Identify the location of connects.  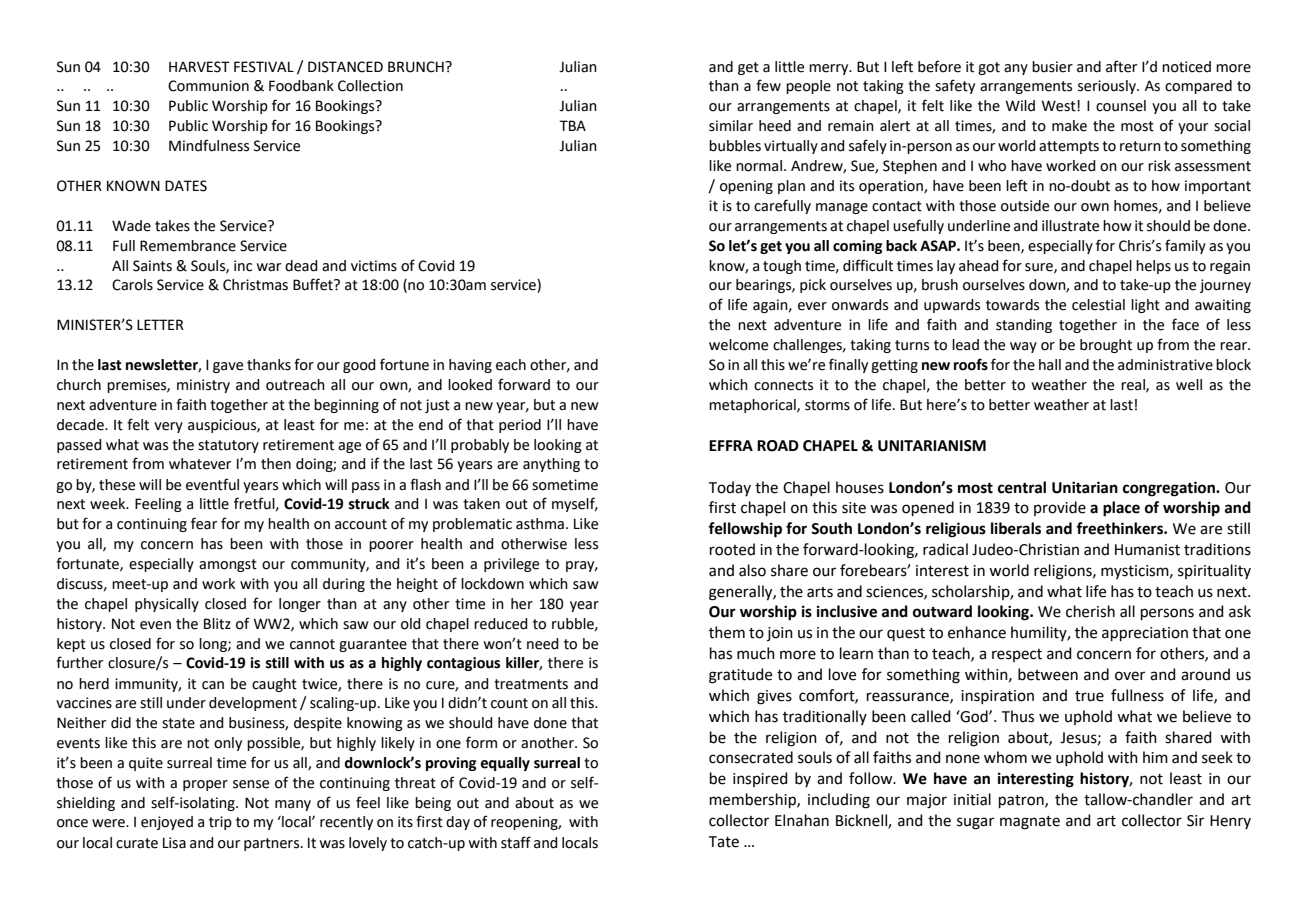
(783, 385).
